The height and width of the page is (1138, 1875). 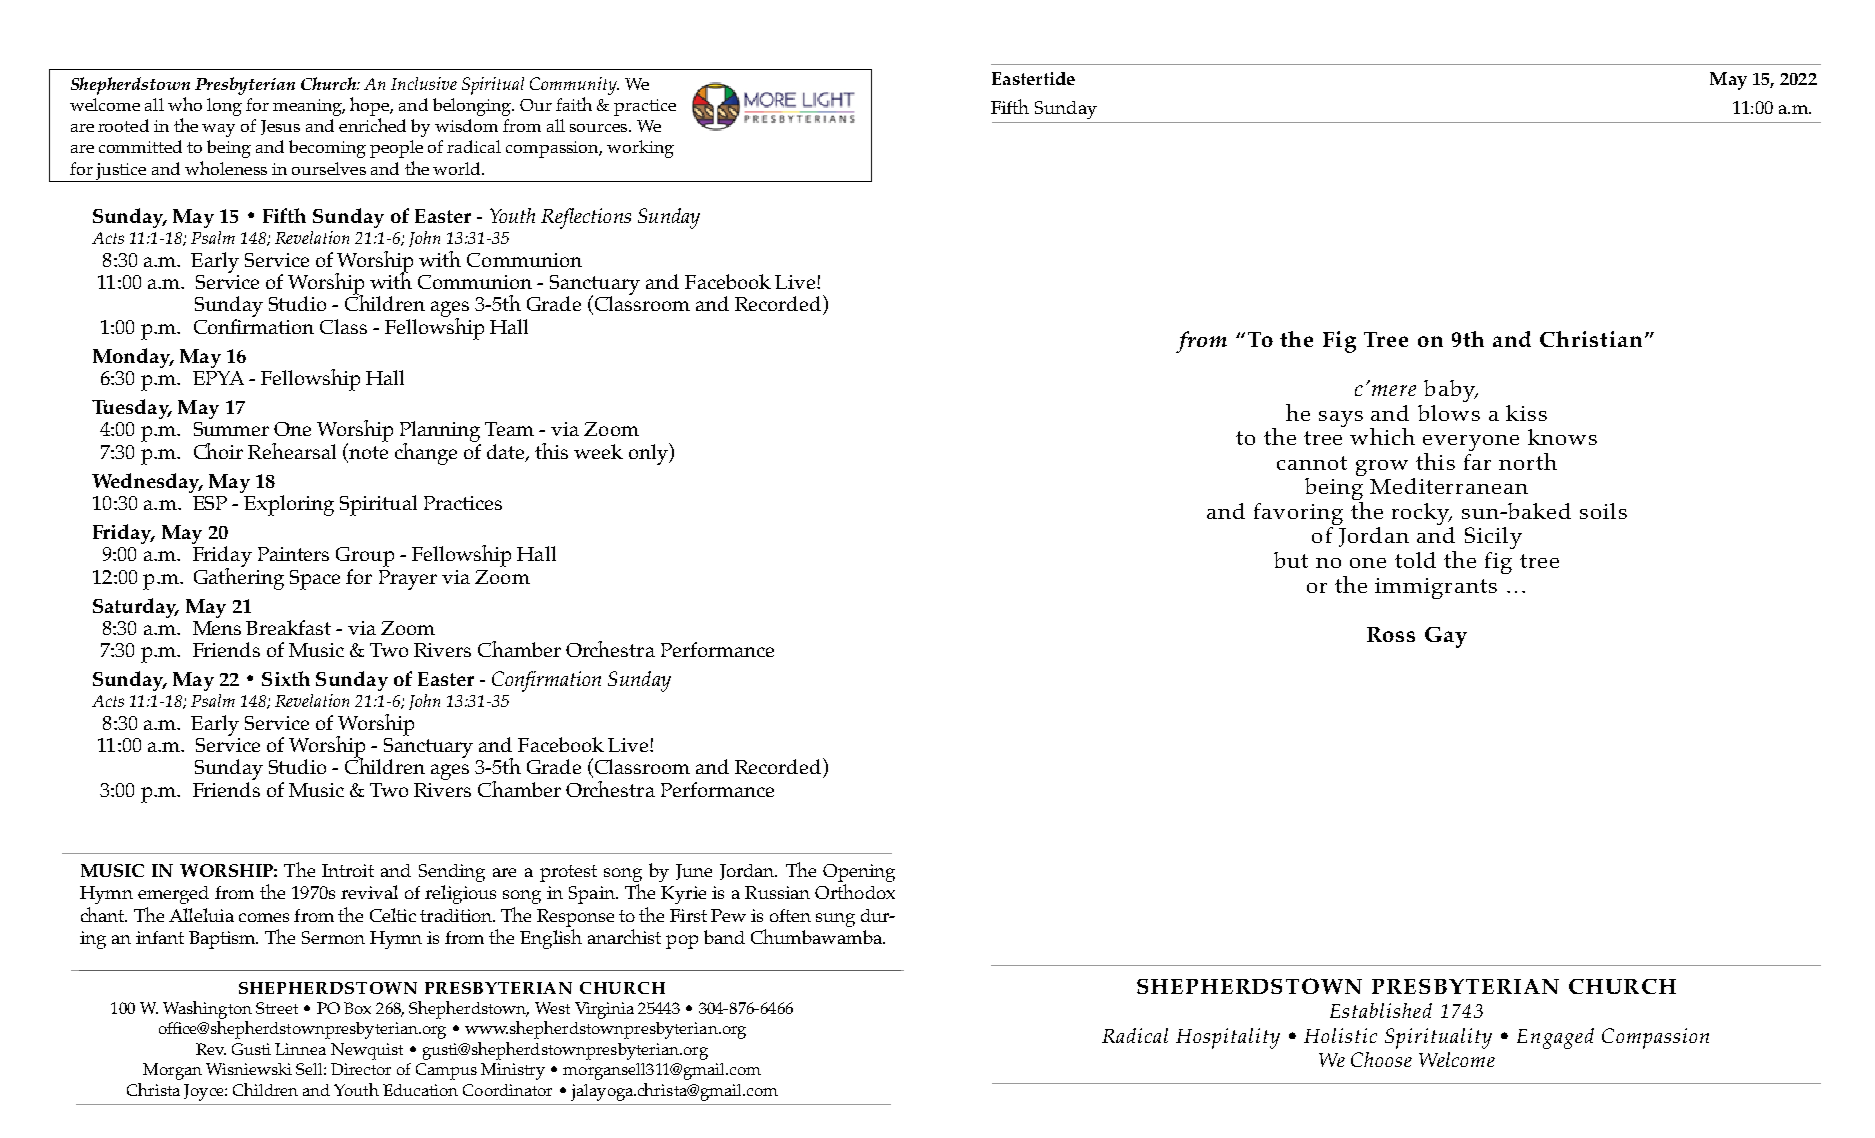 What do you see at coordinates (315, 580) in the page?
I see `Space` at bounding box center [315, 580].
